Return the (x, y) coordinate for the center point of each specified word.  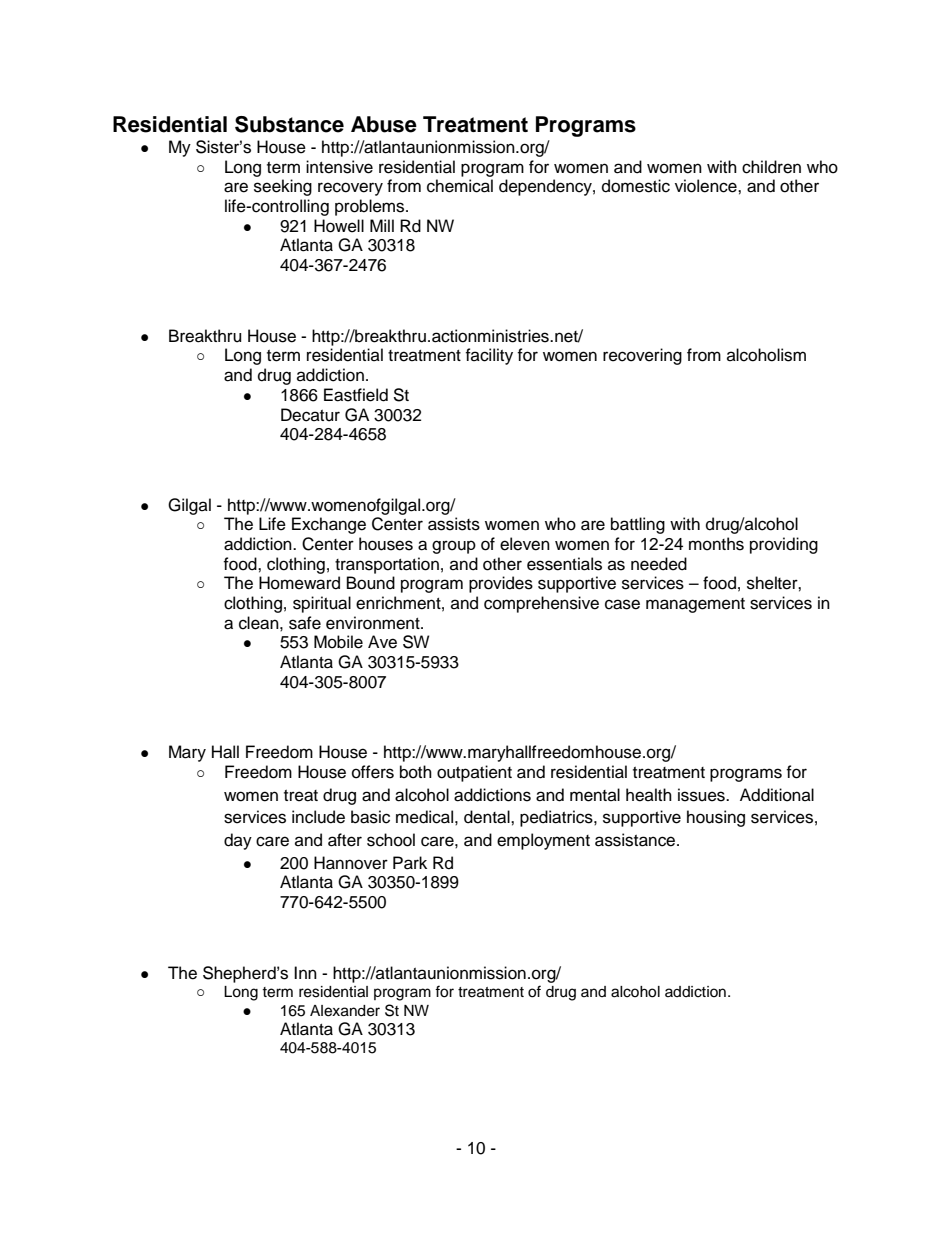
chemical (460, 186)
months (716, 544)
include (318, 817)
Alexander (345, 1011)
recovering (642, 356)
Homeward (299, 583)
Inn (305, 972)
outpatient (474, 773)
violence (707, 186)
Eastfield (356, 395)
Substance (289, 124)
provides (501, 584)
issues (702, 795)
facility (489, 356)
